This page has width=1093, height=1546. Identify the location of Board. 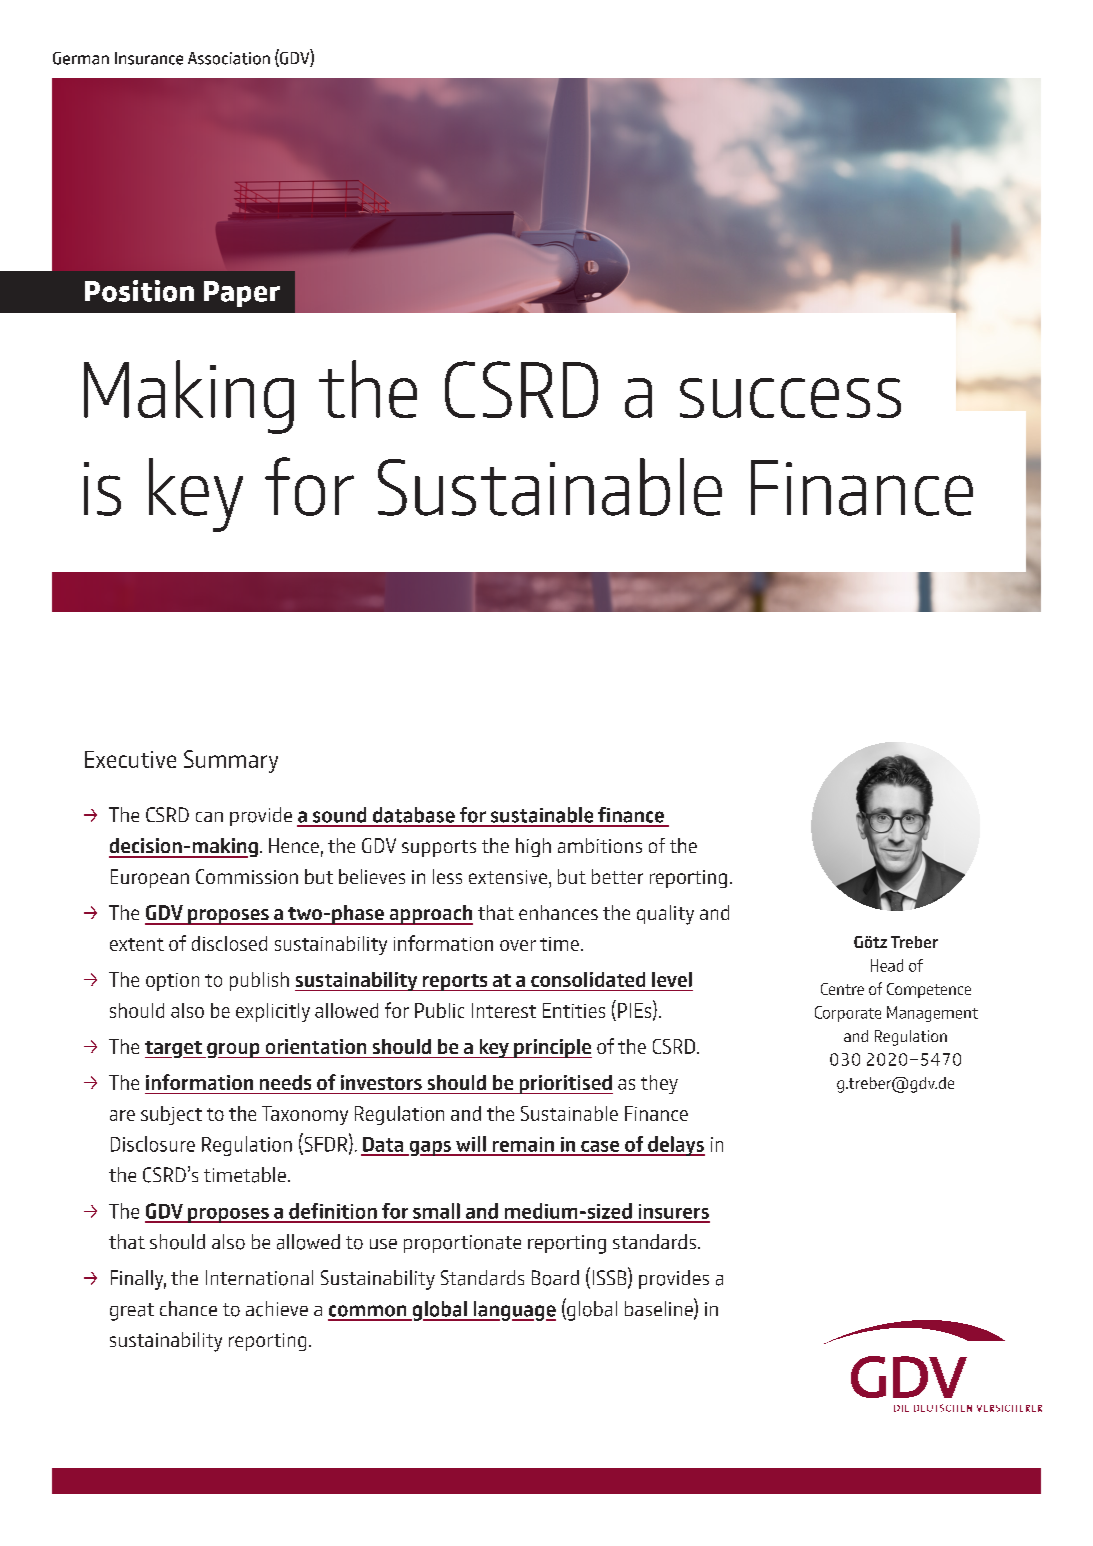
(555, 1278).
